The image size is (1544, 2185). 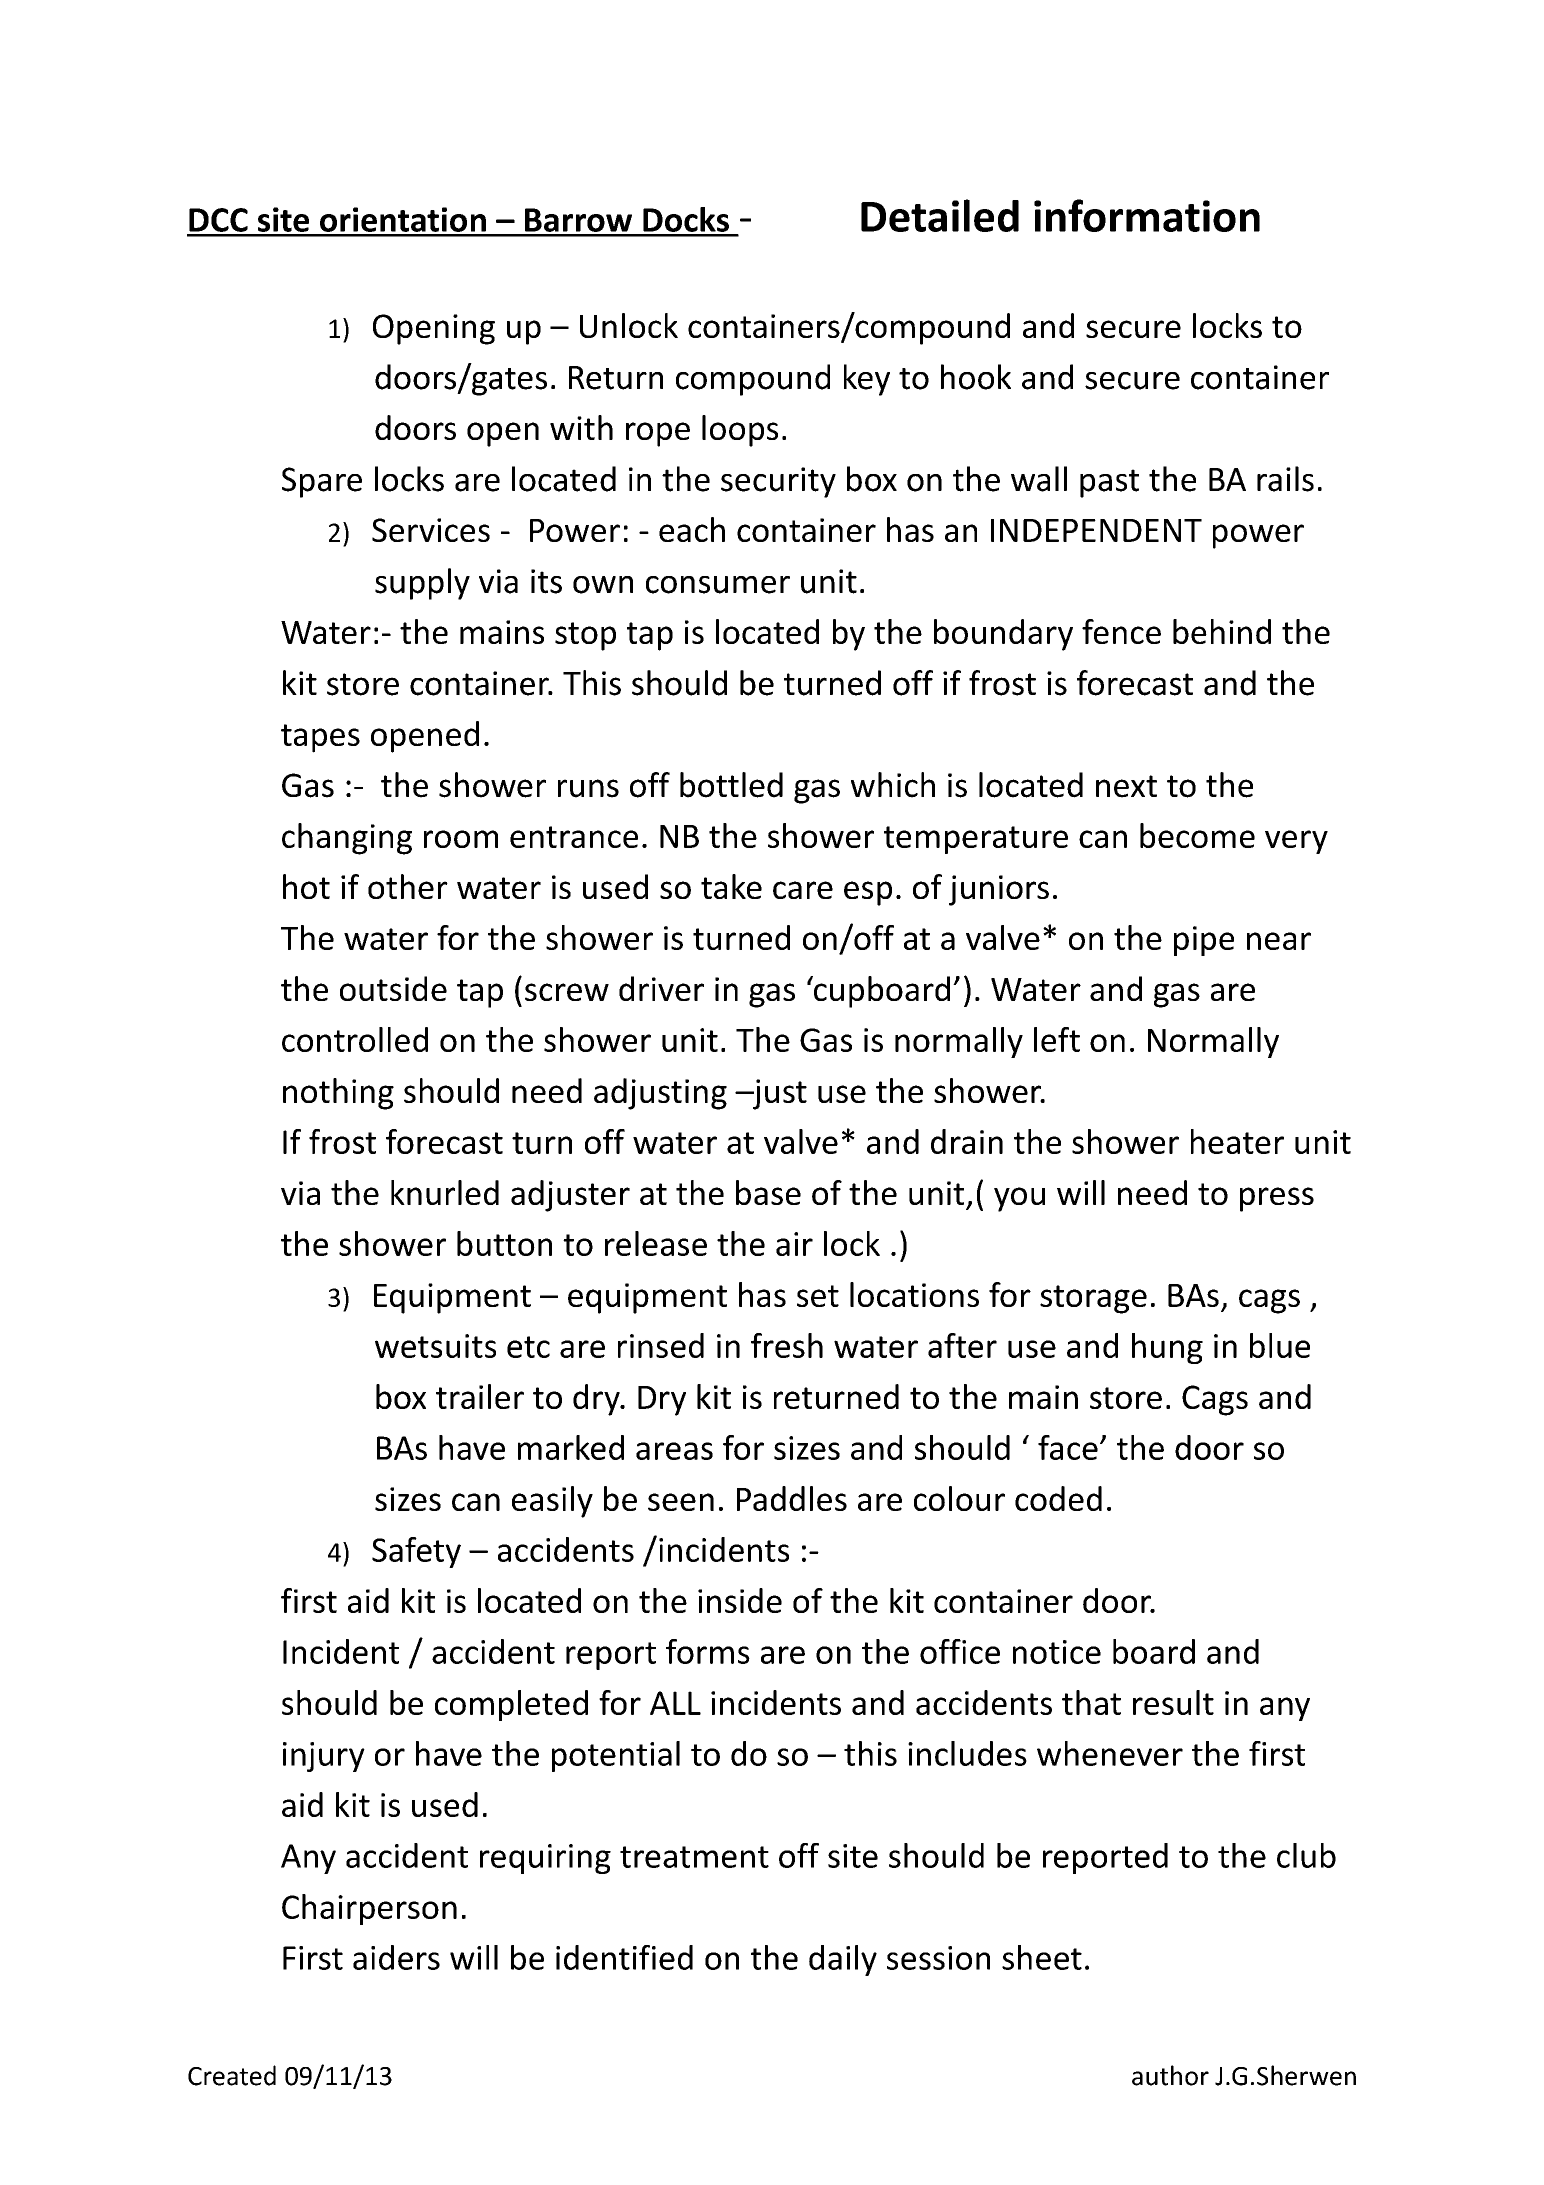 I want to click on behind, so click(x=1222, y=631).
